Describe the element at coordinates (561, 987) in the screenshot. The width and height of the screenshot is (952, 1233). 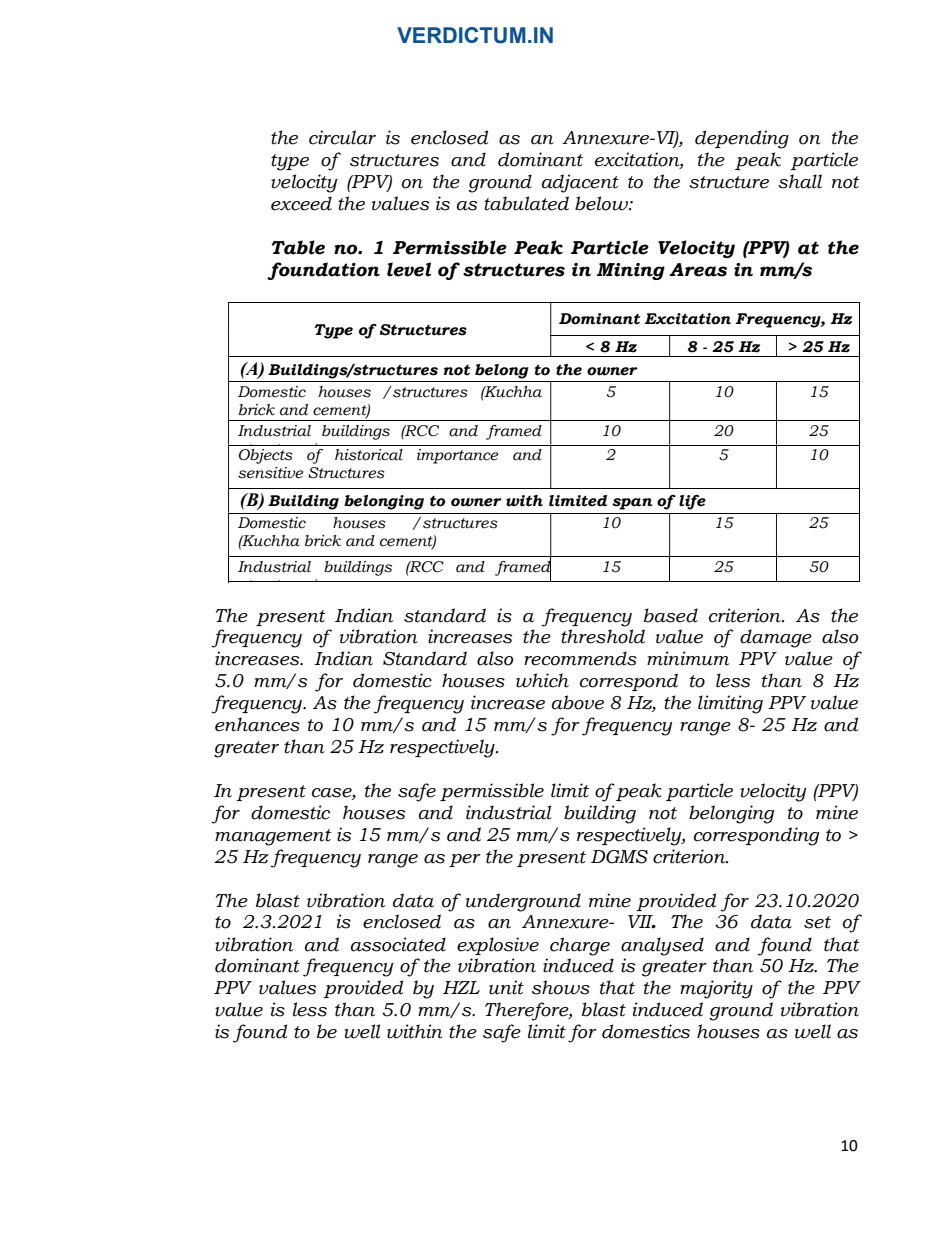
I see `shows` at that location.
